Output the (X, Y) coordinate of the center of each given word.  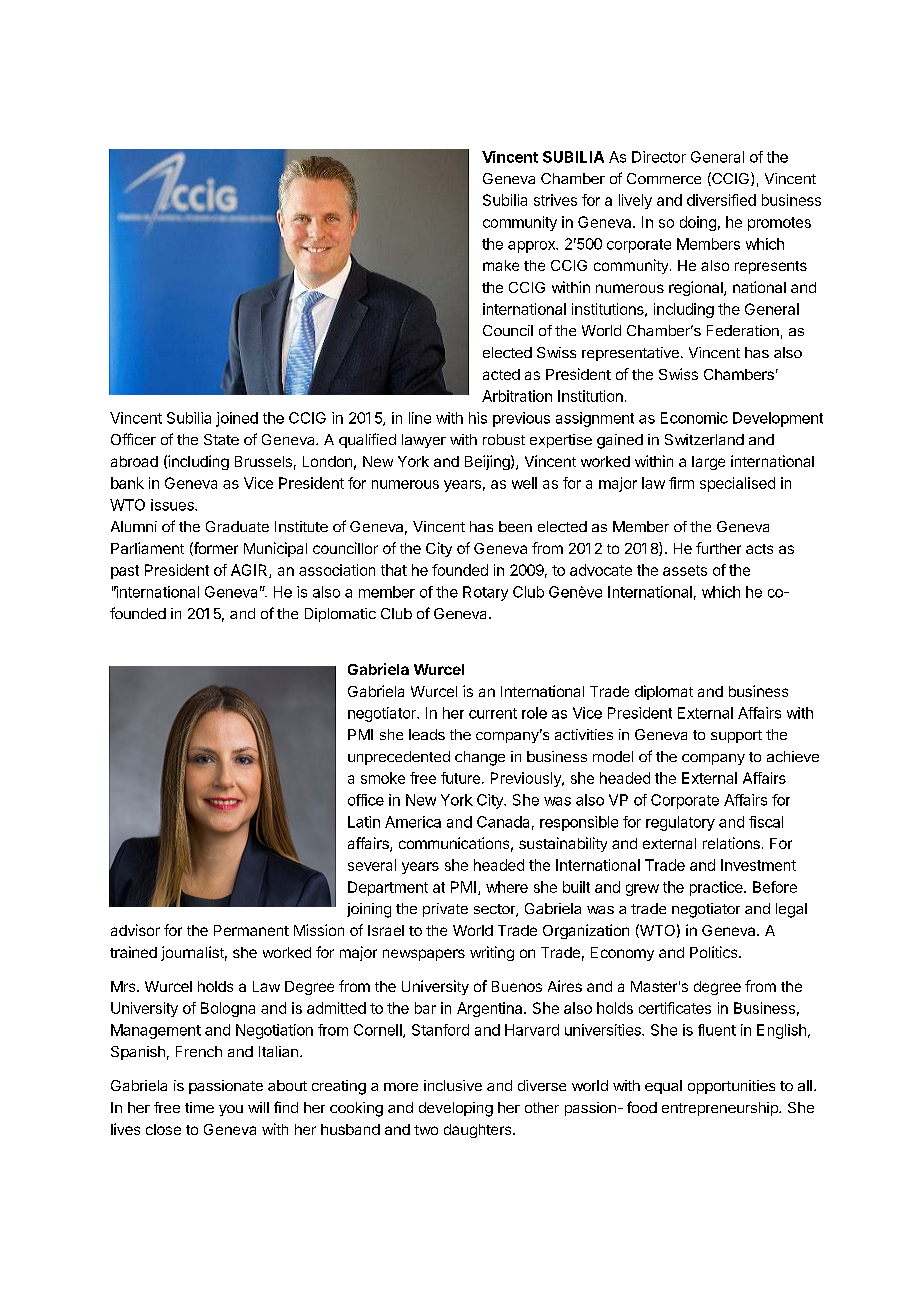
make (501, 265)
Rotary (485, 593)
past (125, 572)
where (507, 887)
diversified (721, 200)
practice (717, 888)
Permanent (251, 930)
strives (555, 200)
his (478, 418)
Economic (694, 418)
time (199, 1107)
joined (237, 419)
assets (685, 570)
